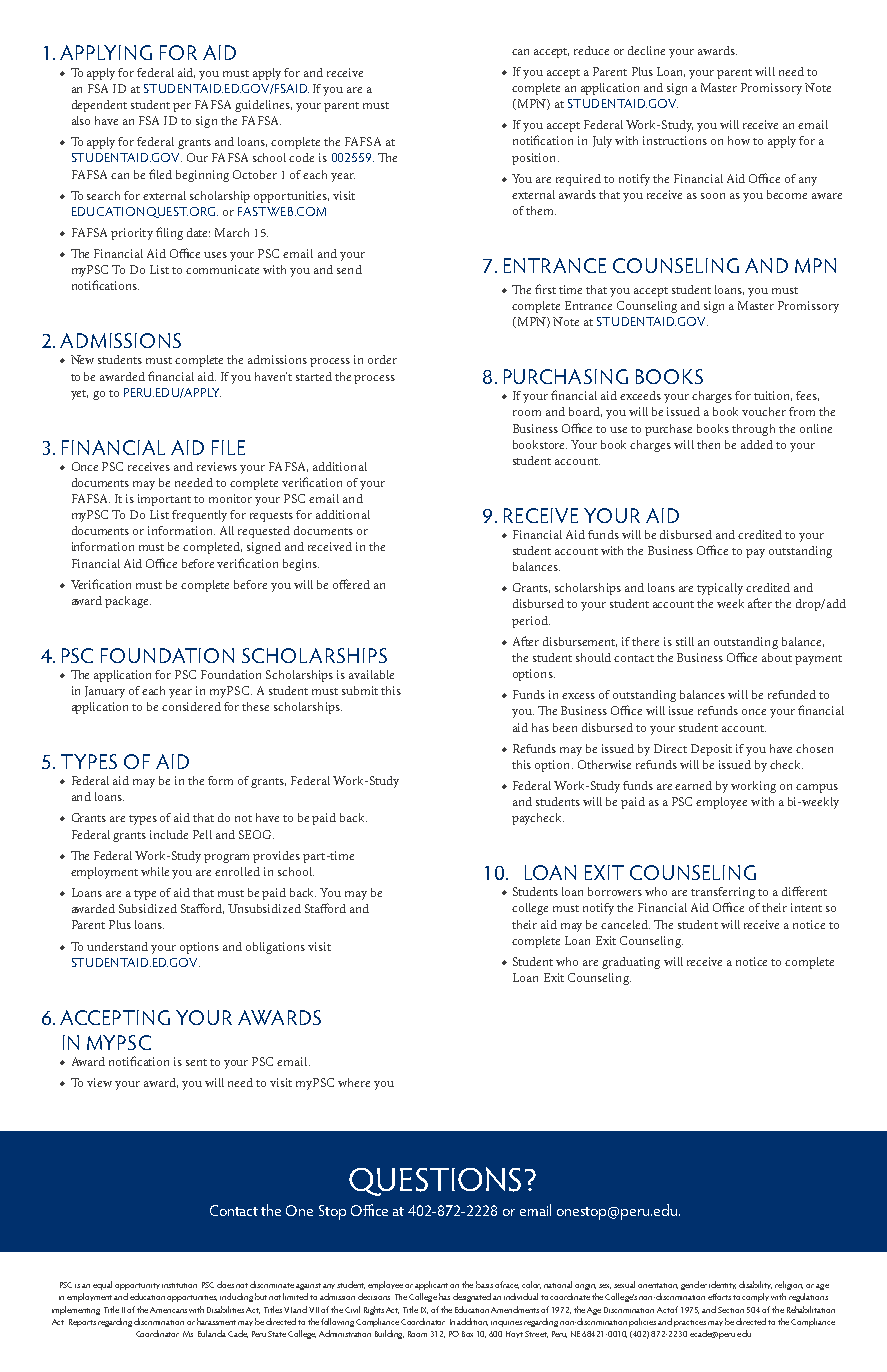 This screenshot has height=1372, width=887. Describe the element at coordinates (99, 106) in the screenshot. I see `dependent` at that location.
